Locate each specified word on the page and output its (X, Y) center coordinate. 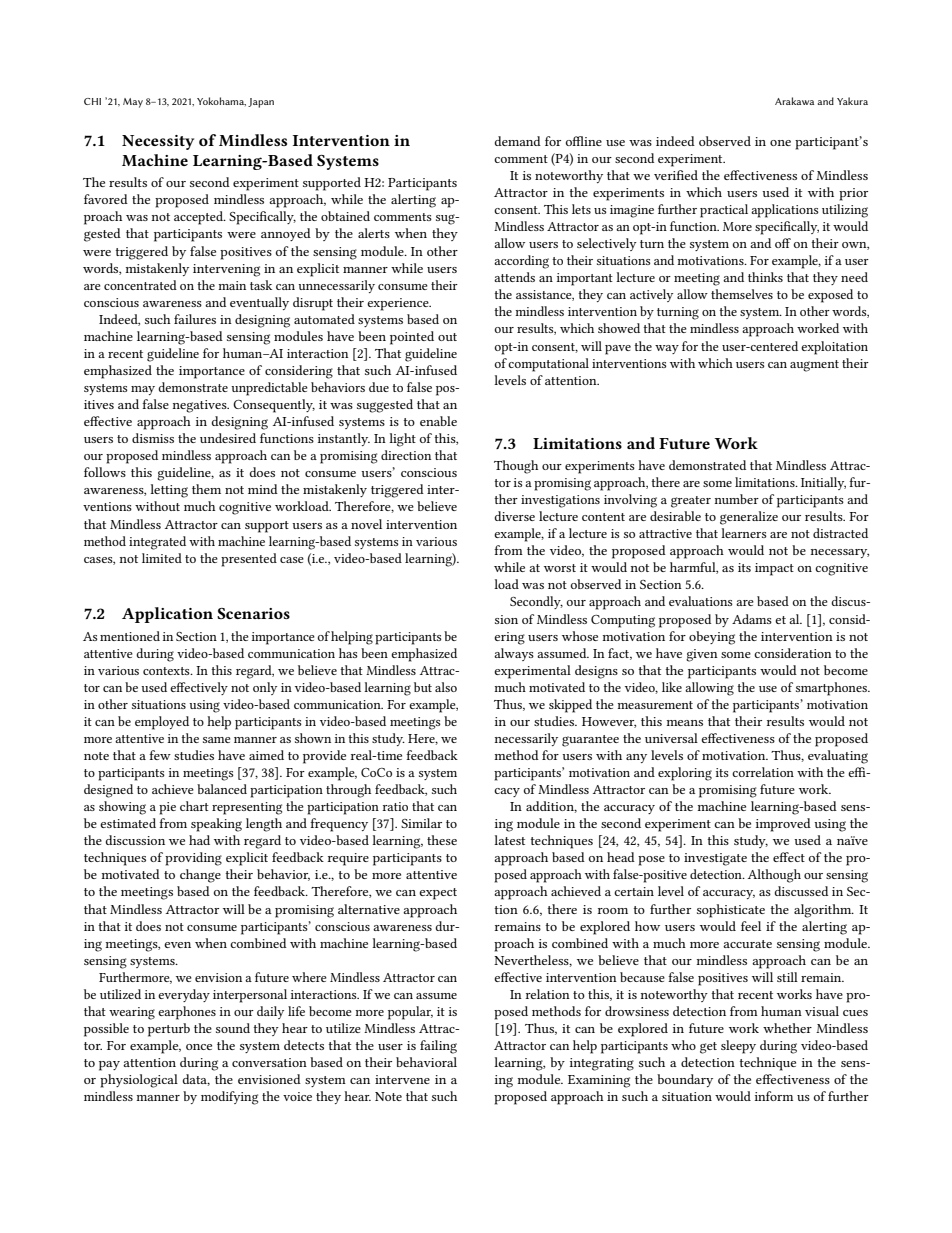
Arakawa (794, 101)
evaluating (838, 757)
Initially (823, 483)
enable (438, 421)
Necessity (158, 142)
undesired (228, 438)
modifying (229, 1098)
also (446, 687)
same (217, 740)
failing (438, 1047)
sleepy (738, 1047)
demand (518, 141)
